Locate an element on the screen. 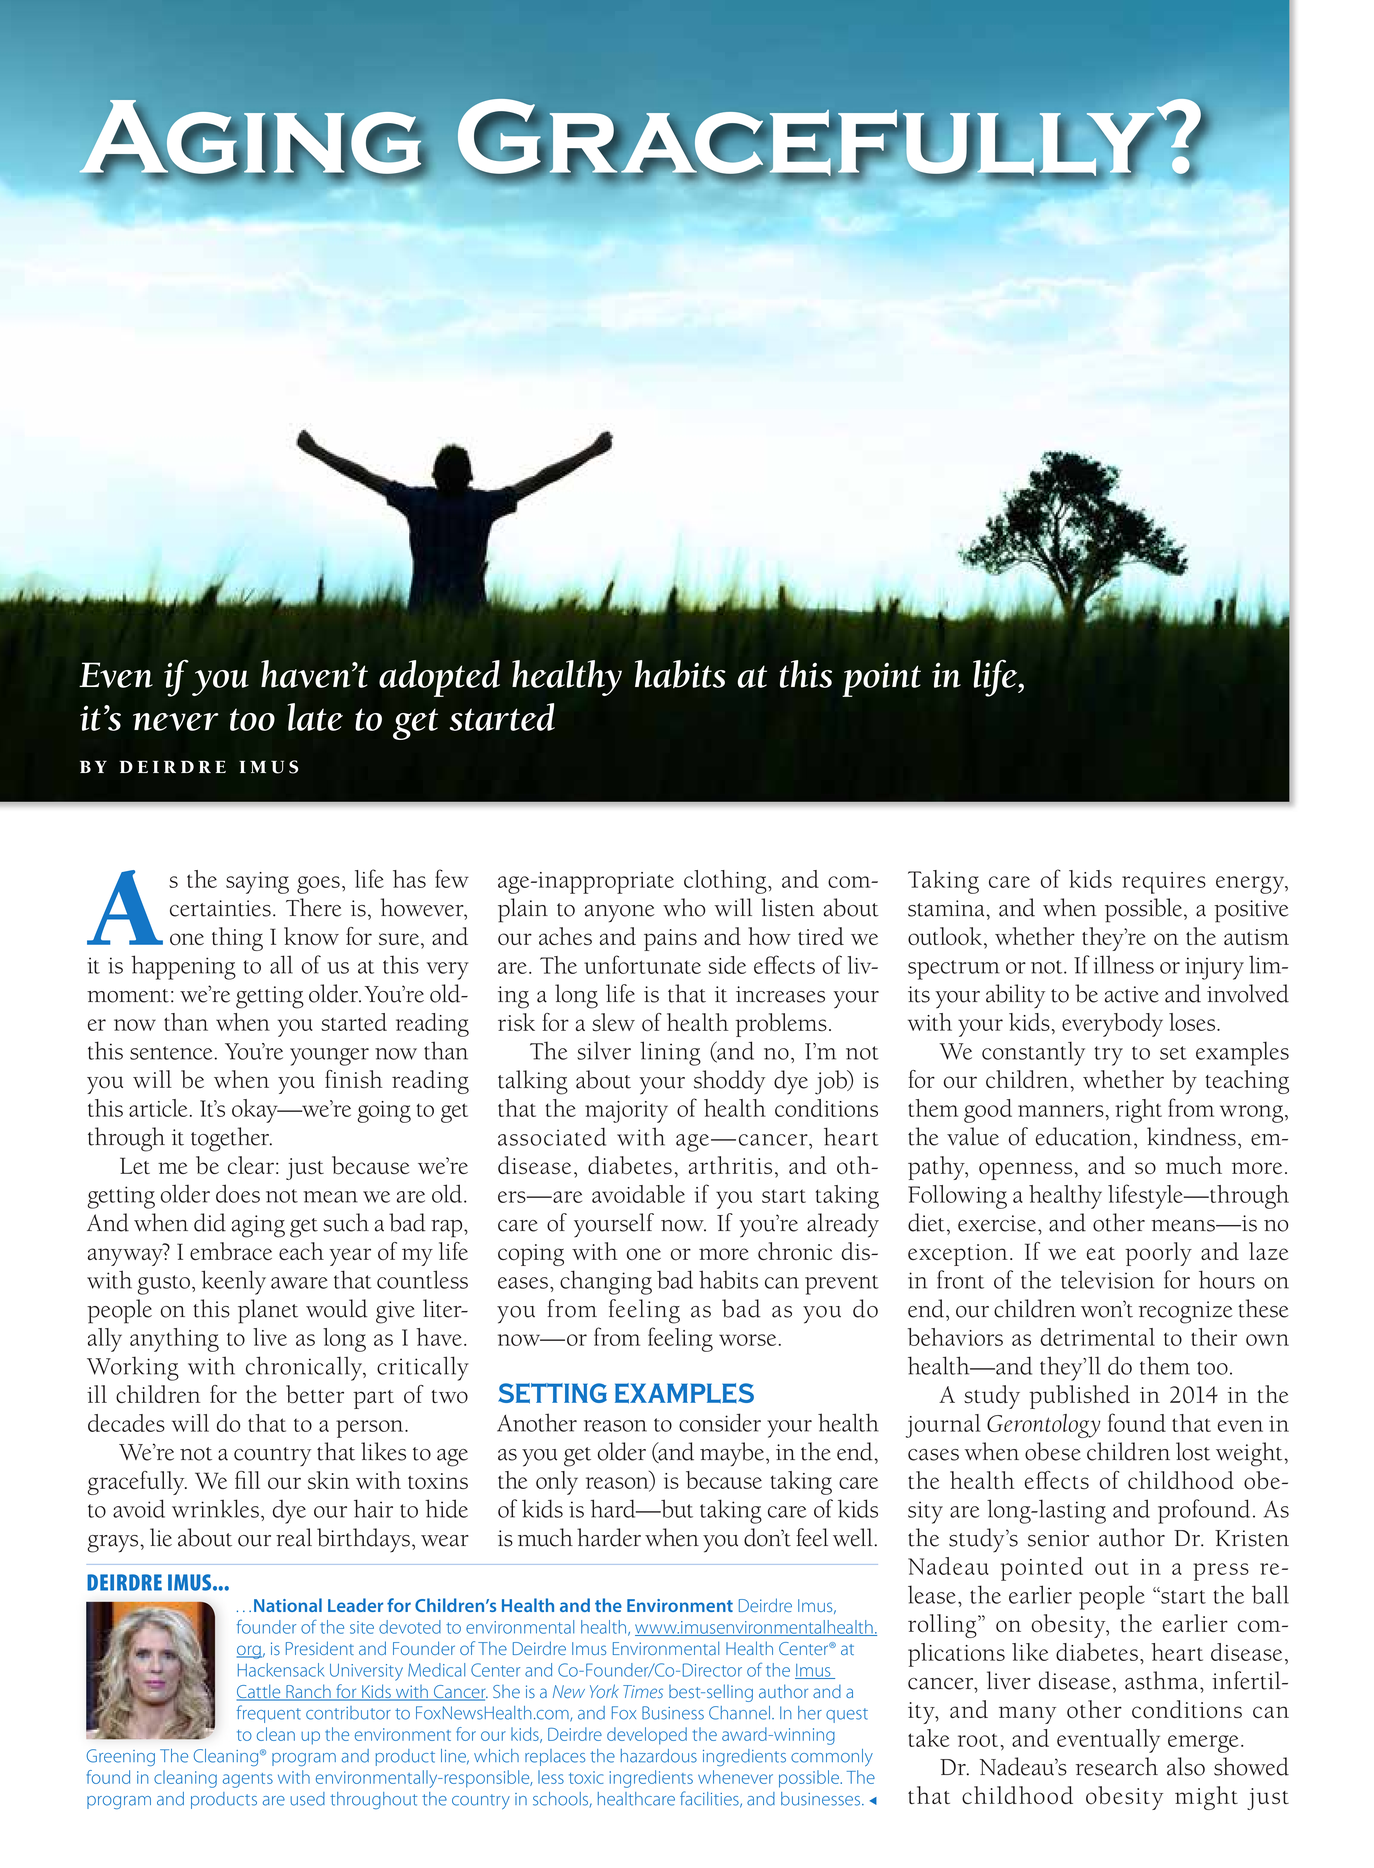  late is located at coordinates (315, 717).
